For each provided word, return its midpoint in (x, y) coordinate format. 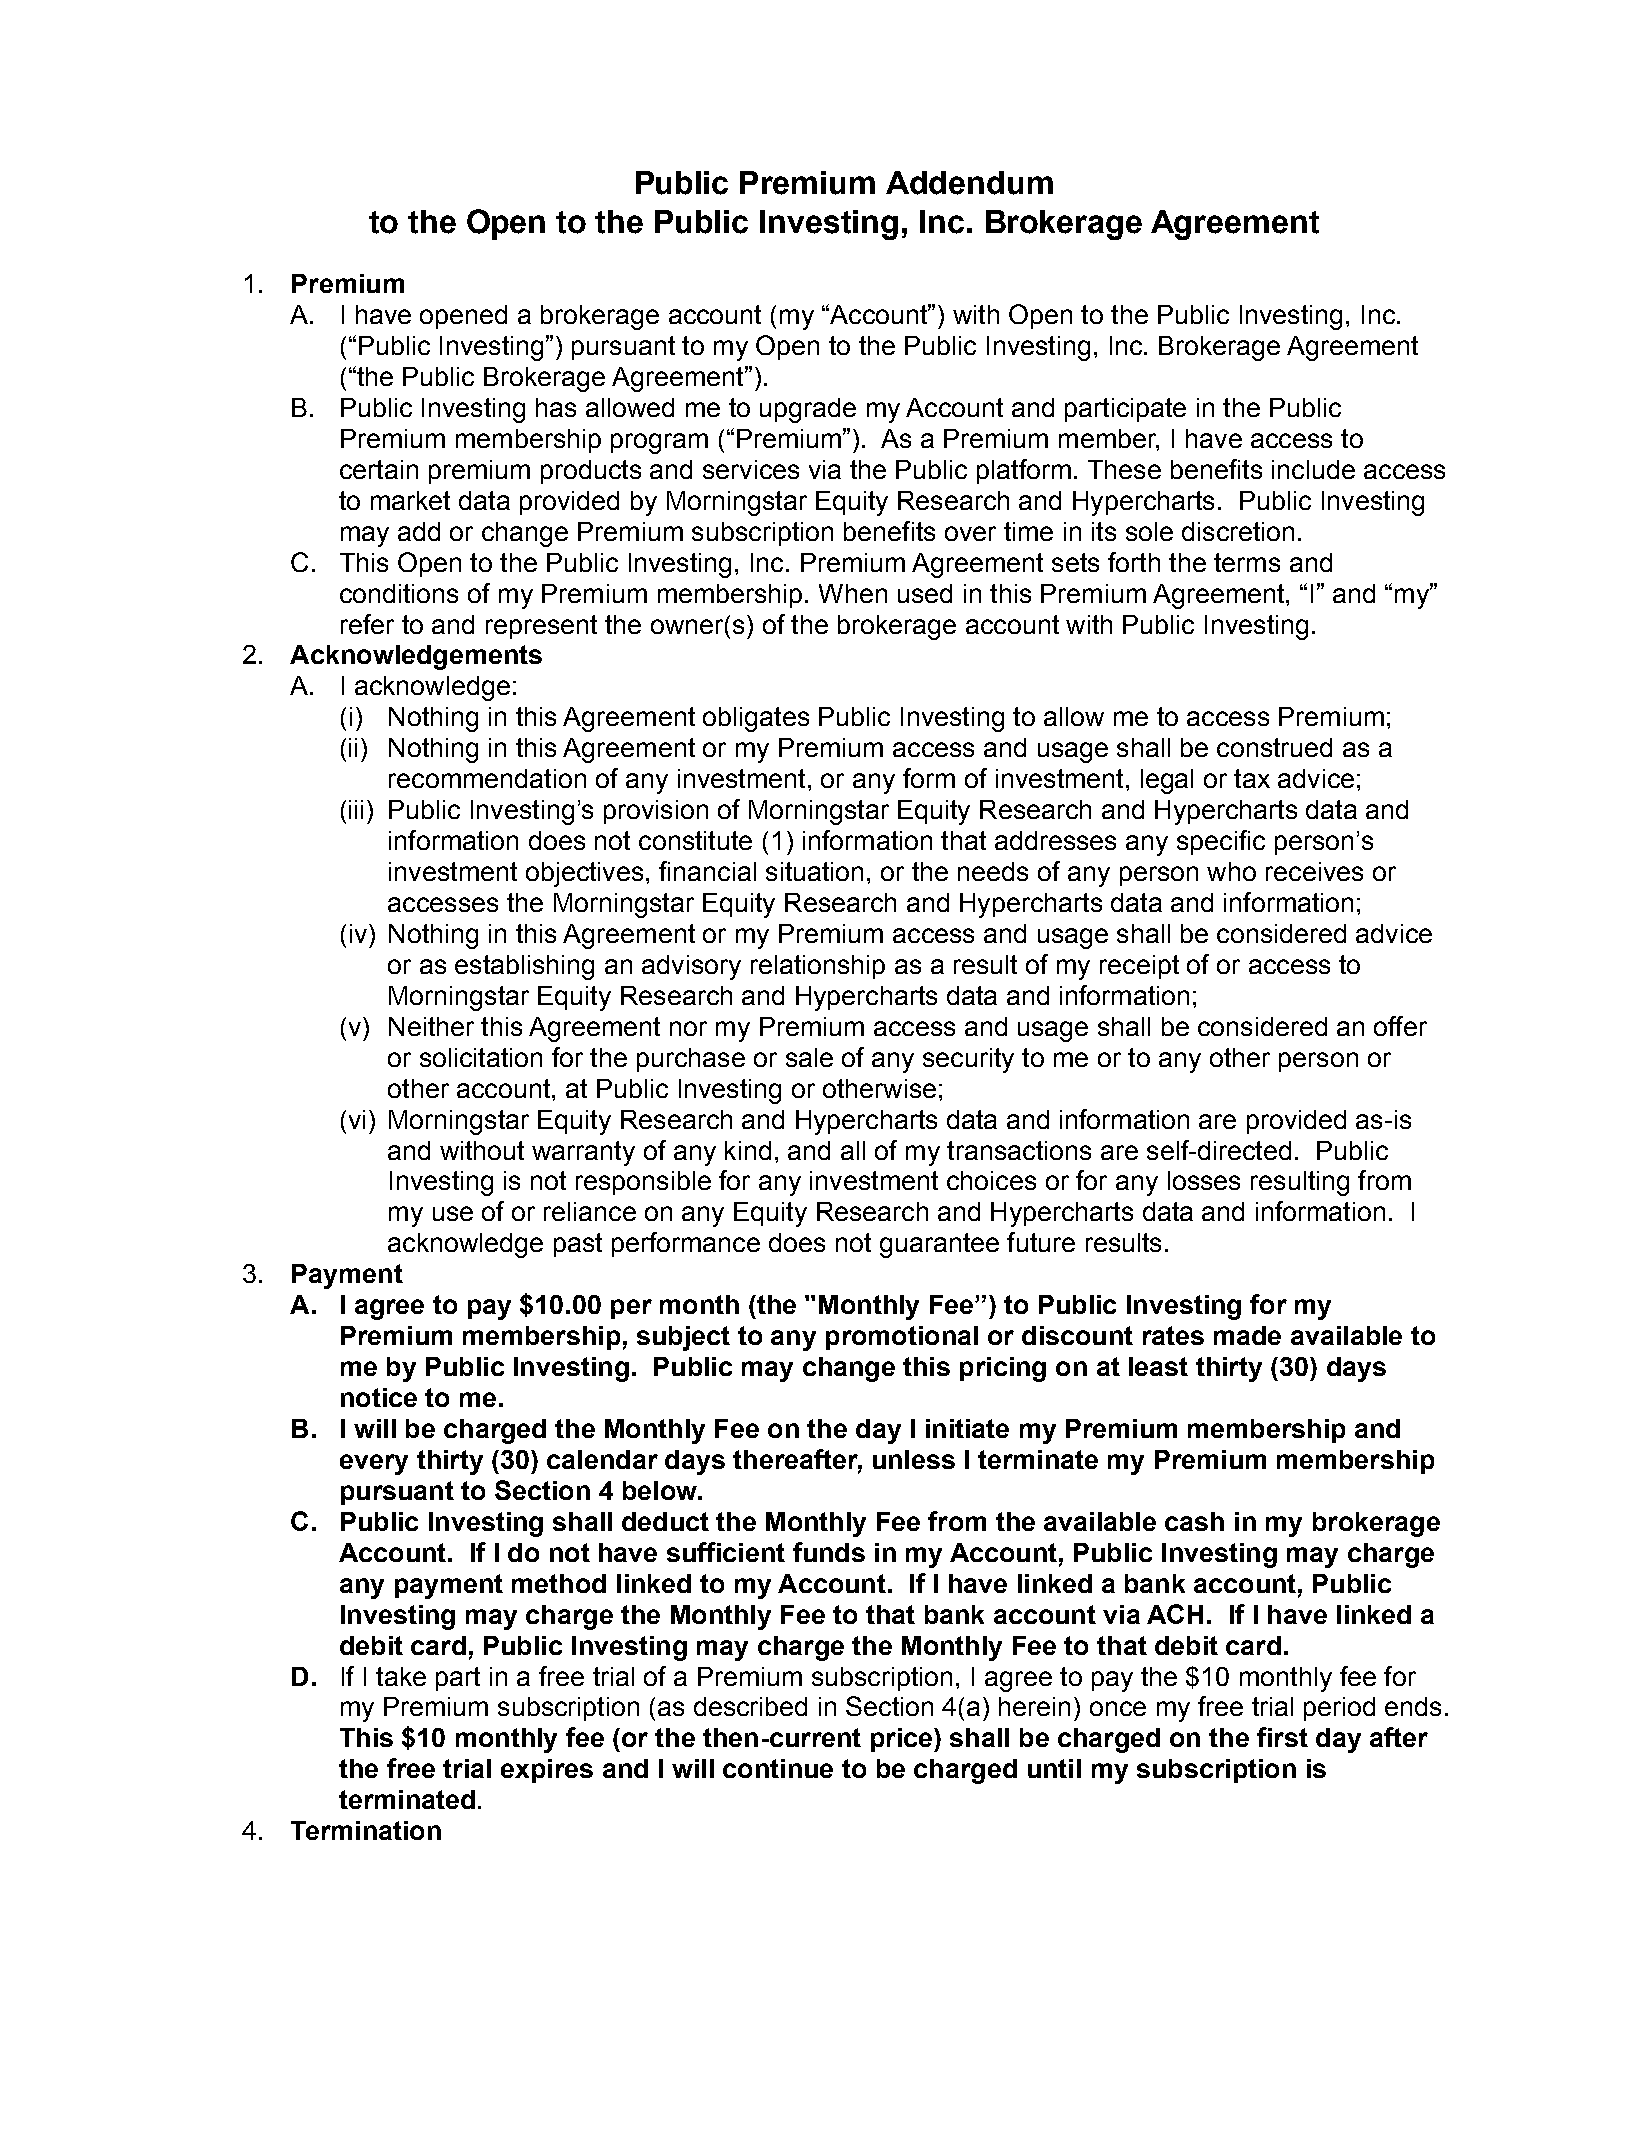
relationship (818, 967)
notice (379, 1397)
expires (547, 1771)
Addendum (969, 183)
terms (1247, 562)
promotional (902, 1338)
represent (541, 627)
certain (379, 469)
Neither (431, 1026)
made (1247, 1335)
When (853, 593)
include (1313, 469)
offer (1400, 1026)
